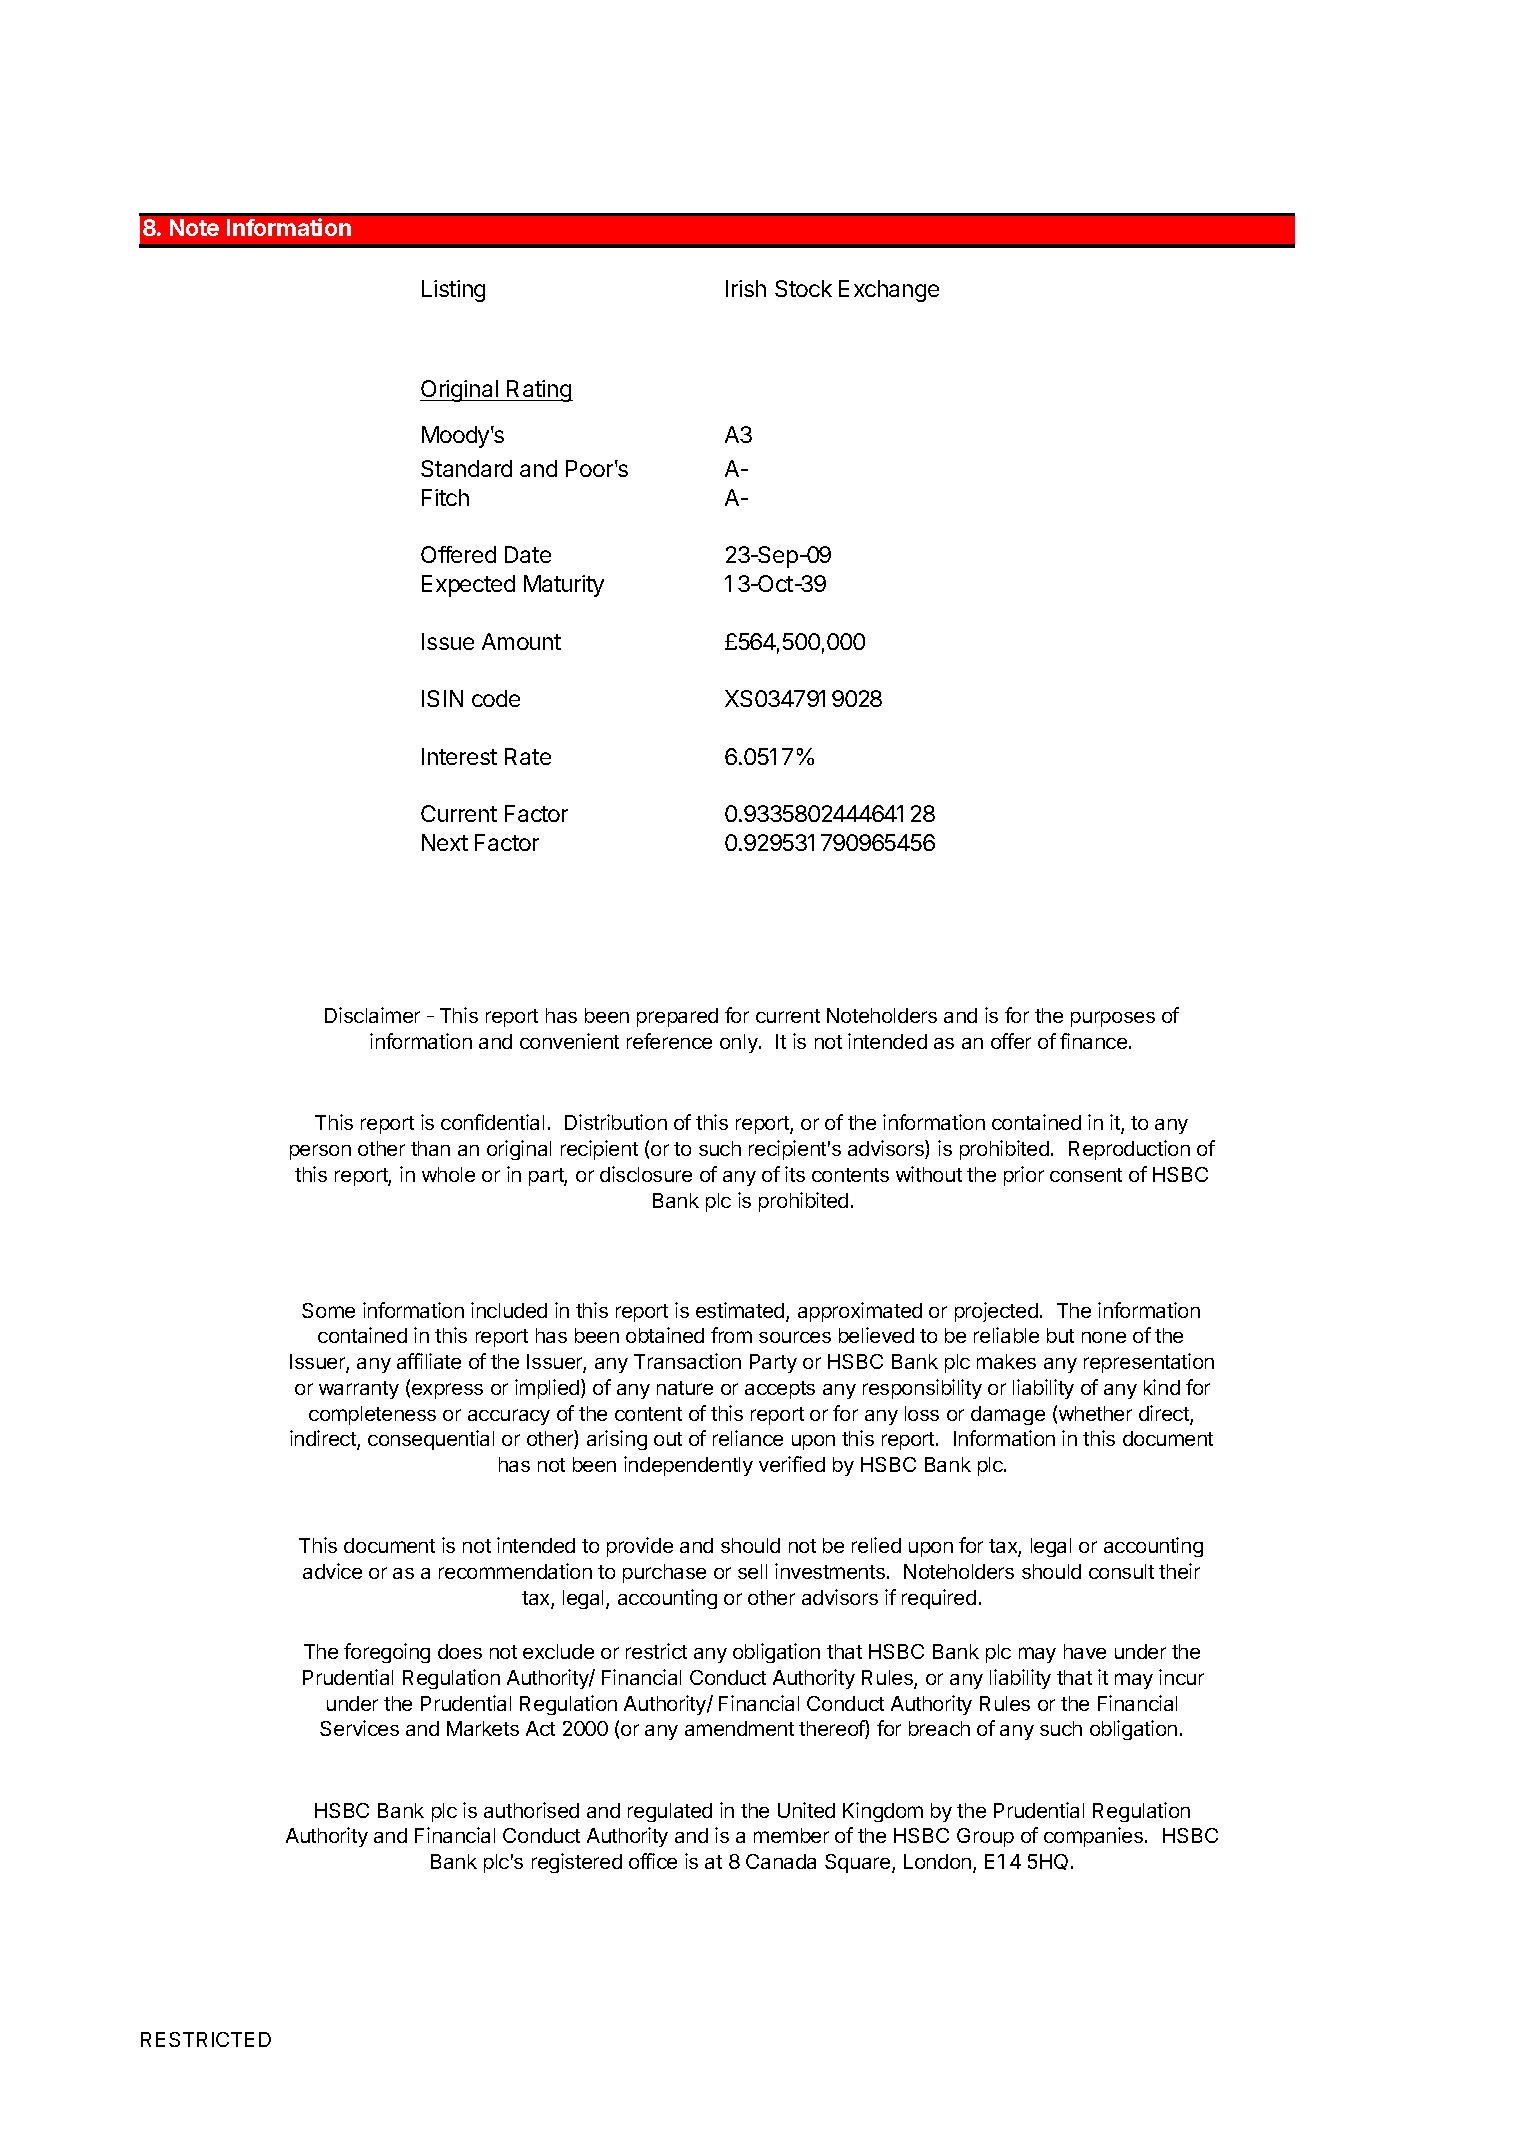 The height and width of the screenshot is (2147, 1518). What do you see at coordinates (531, 1810) in the screenshot?
I see `authorised` at bounding box center [531, 1810].
